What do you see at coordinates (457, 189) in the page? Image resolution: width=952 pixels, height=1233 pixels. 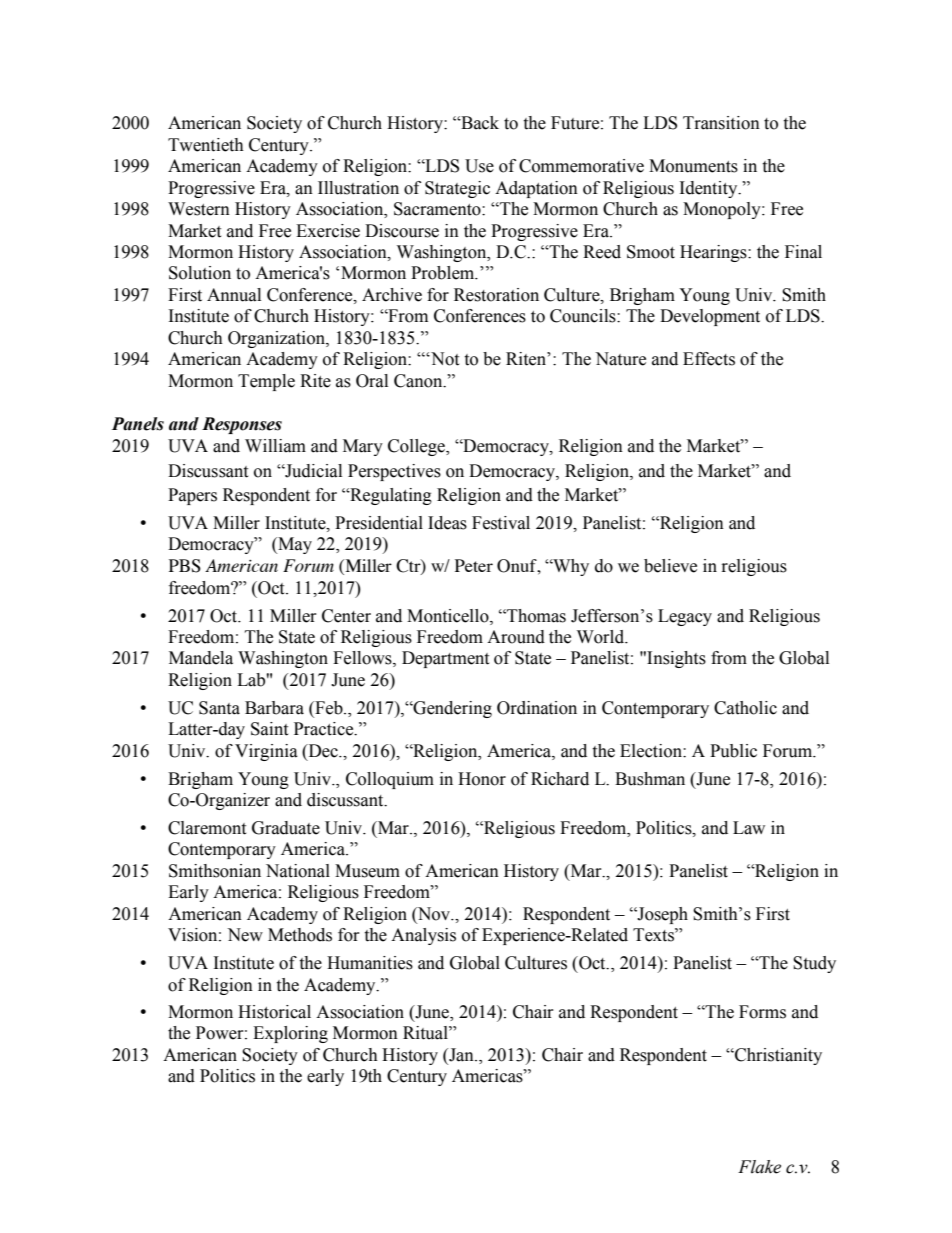 I see `Strategic` at bounding box center [457, 189].
